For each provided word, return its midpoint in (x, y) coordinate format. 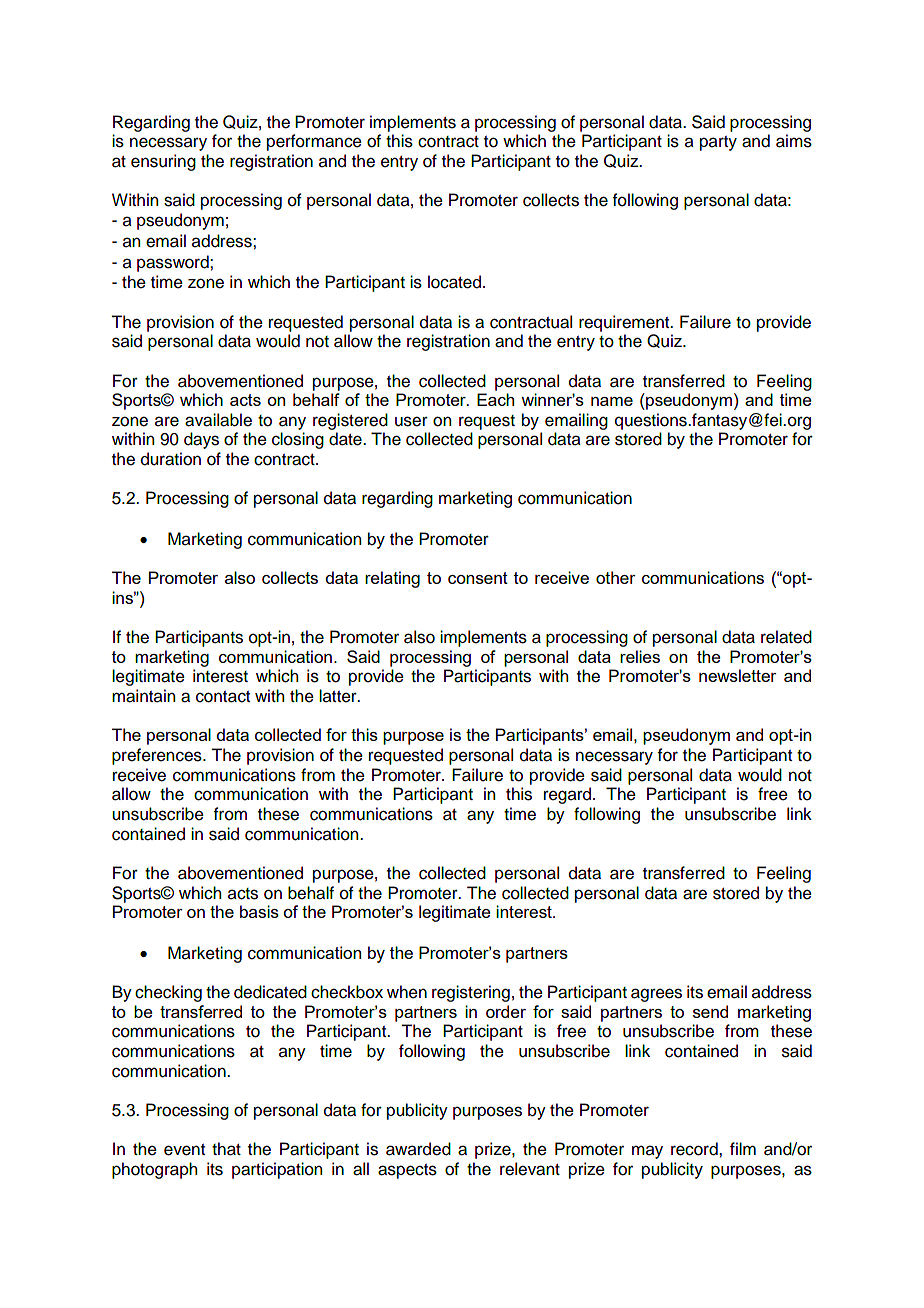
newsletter (738, 675)
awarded (418, 1149)
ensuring (163, 162)
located (456, 282)
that (226, 1149)
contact (223, 697)
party (718, 143)
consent (478, 578)
